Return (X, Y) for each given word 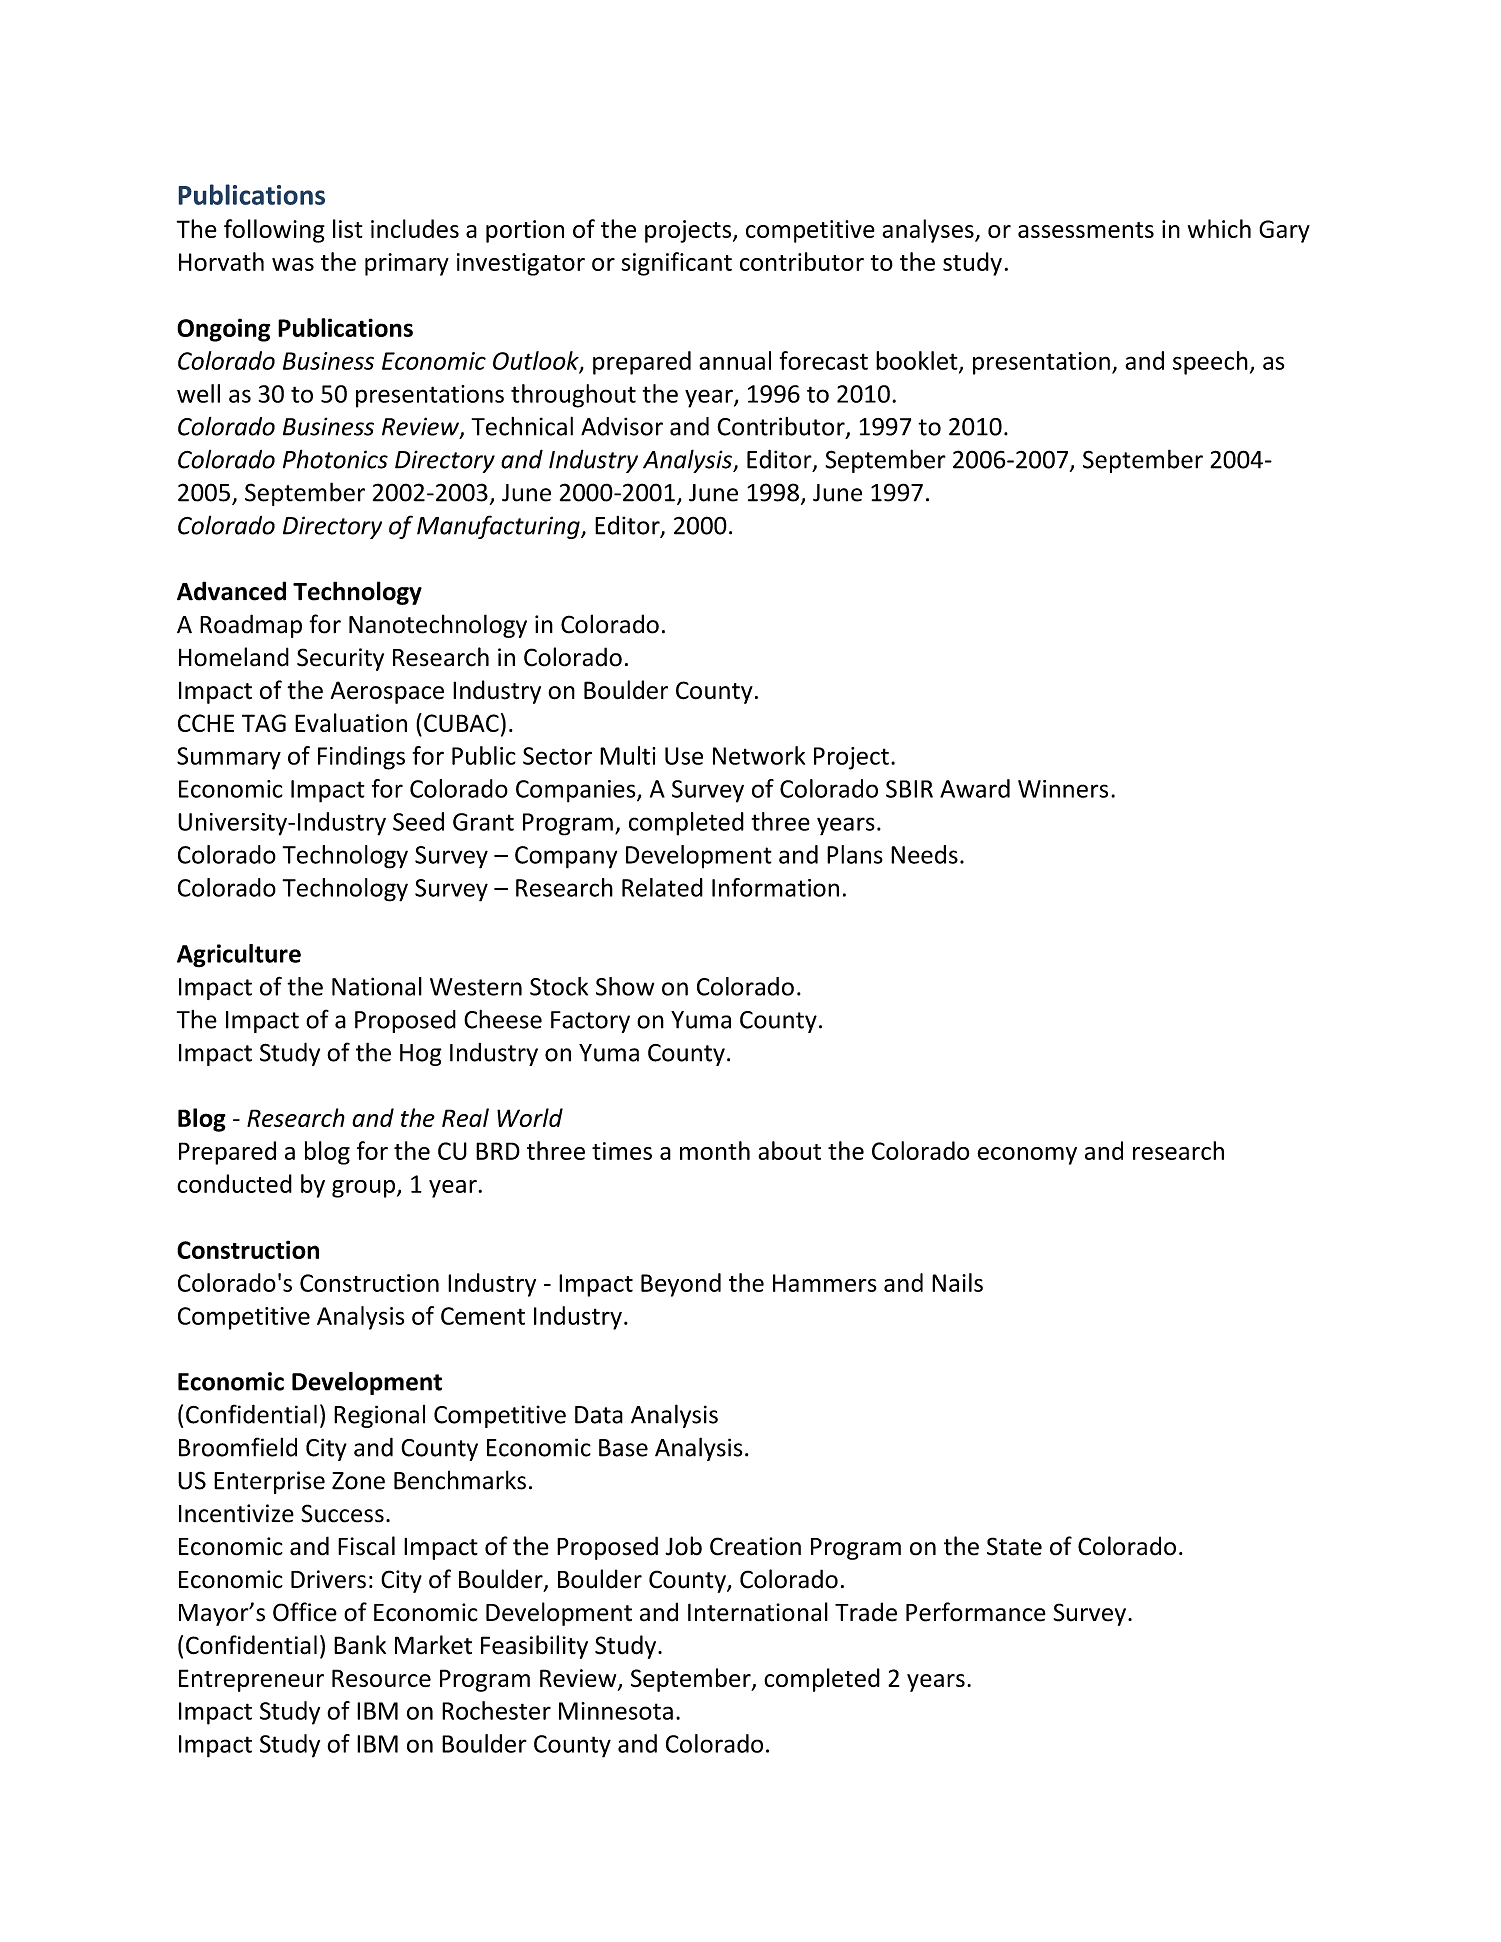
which (1219, 228)
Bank (360, 1645)
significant (677, 264)
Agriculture (239, 956)
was (293, 264)
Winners (1063, 789)
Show (625, 986)
